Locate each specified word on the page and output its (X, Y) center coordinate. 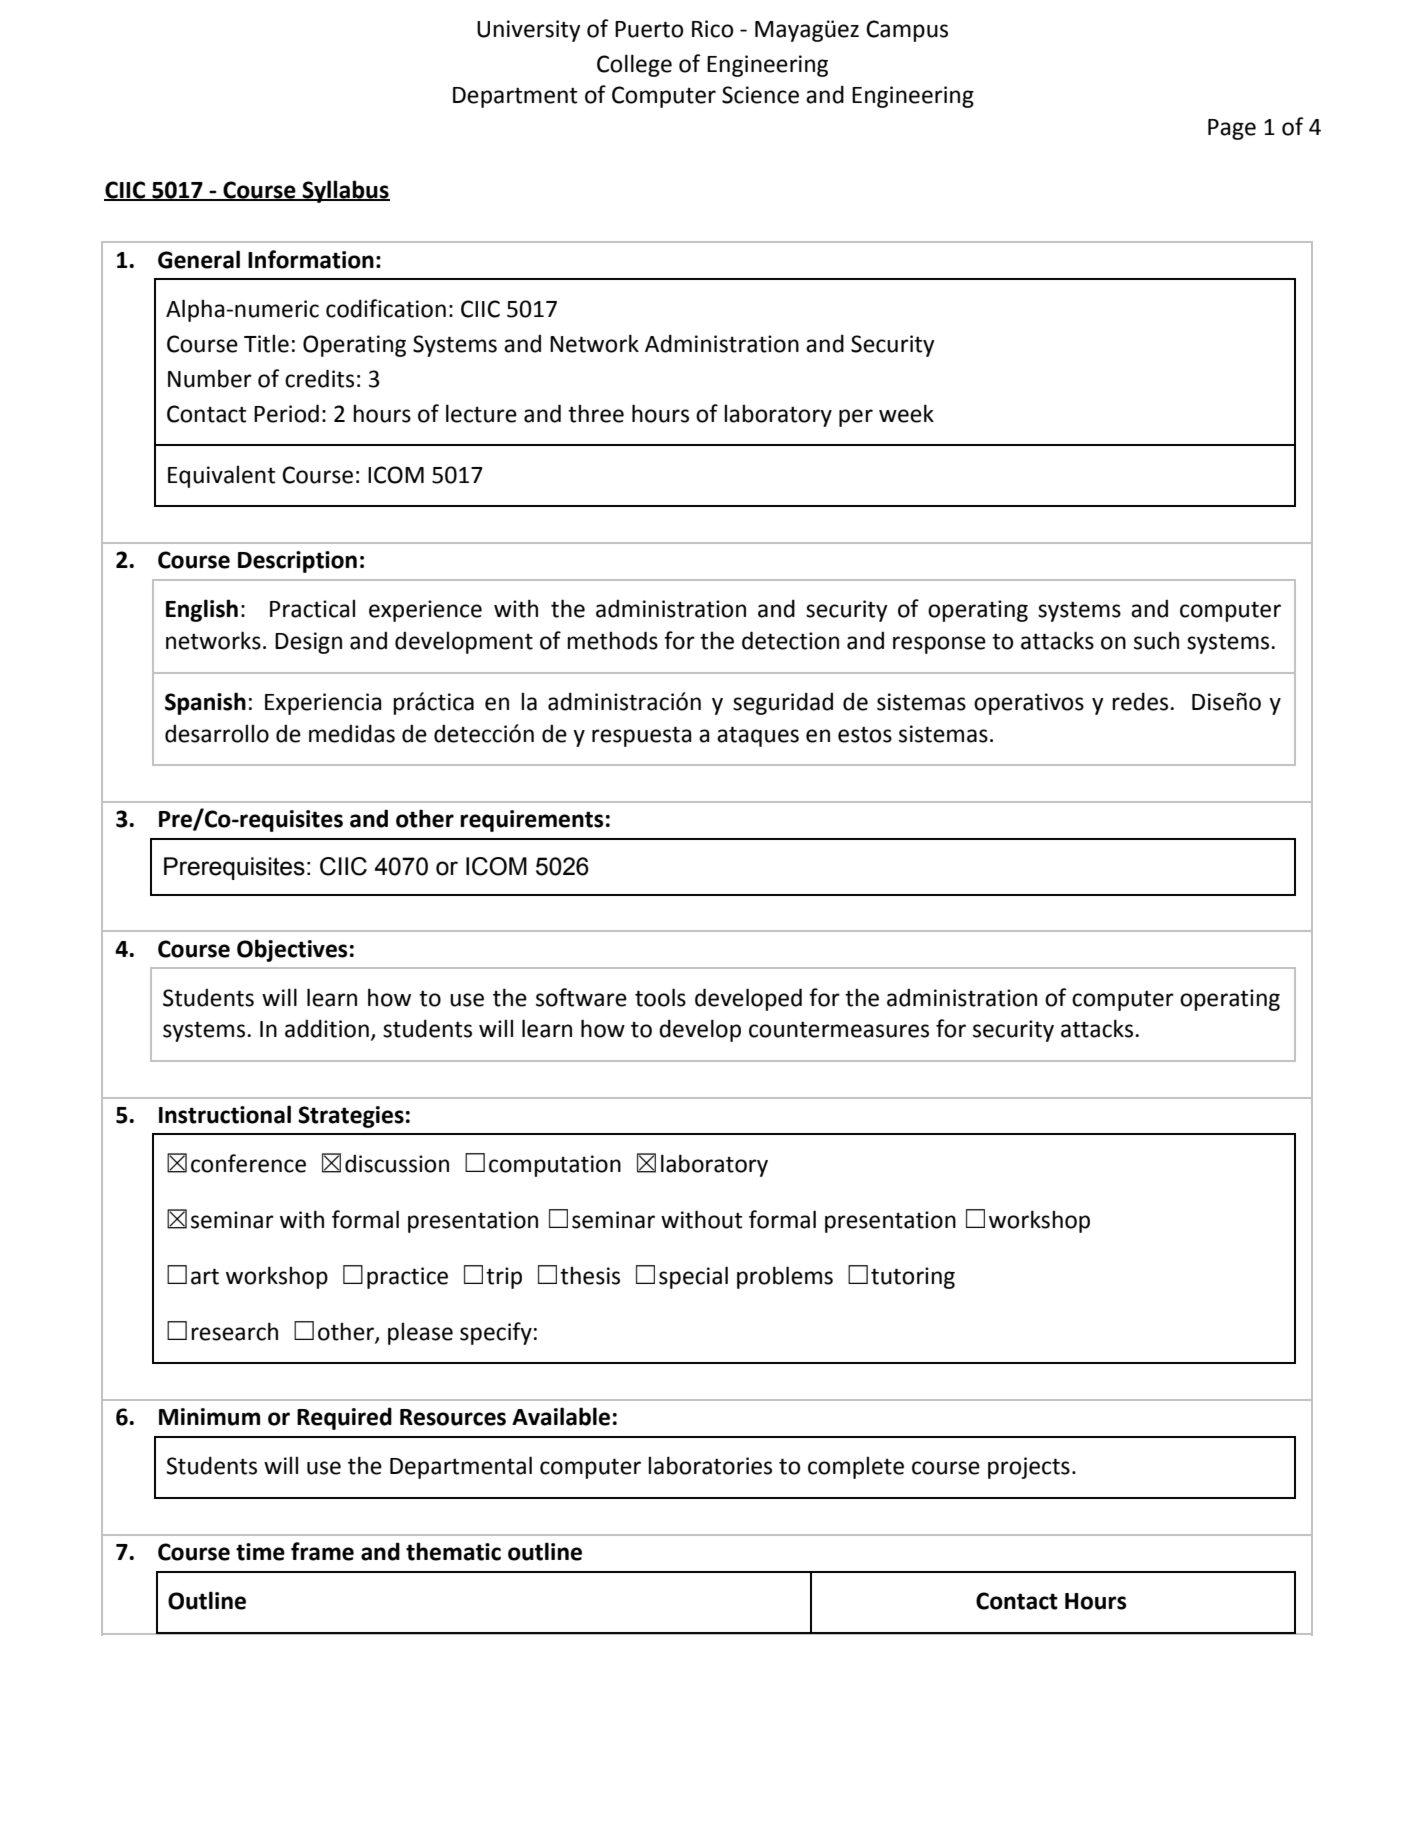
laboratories (710, 1465)
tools (660, 997)
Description (297, 562)
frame (322, 1551)
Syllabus (345, 191)
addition (327, 1028)
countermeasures (839, 1029)
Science (760, 95)
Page (1232, 129)
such (1156, 640)
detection (790, 640)
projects (1029, 1468)
